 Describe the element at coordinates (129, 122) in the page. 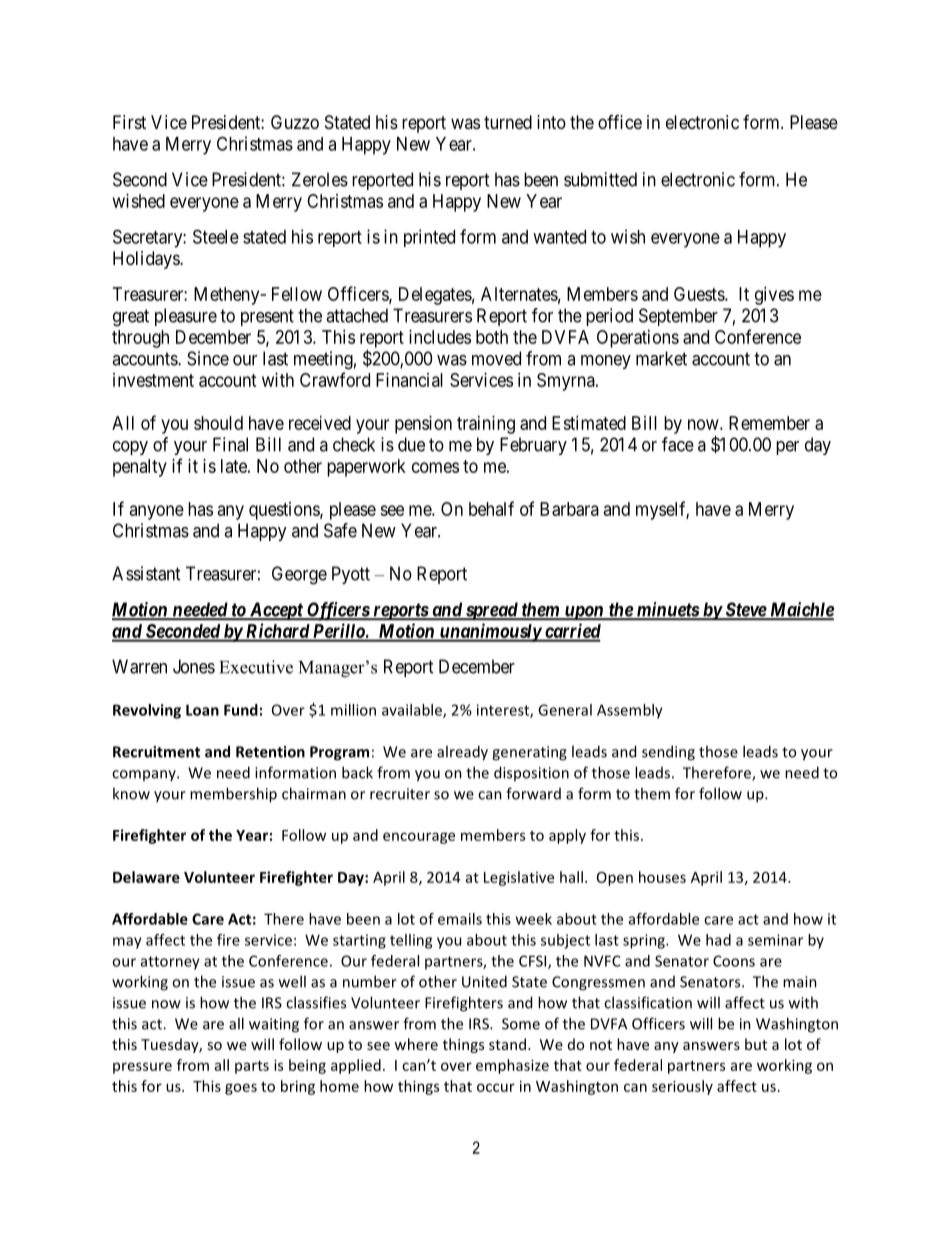

I see `First` at that location.
